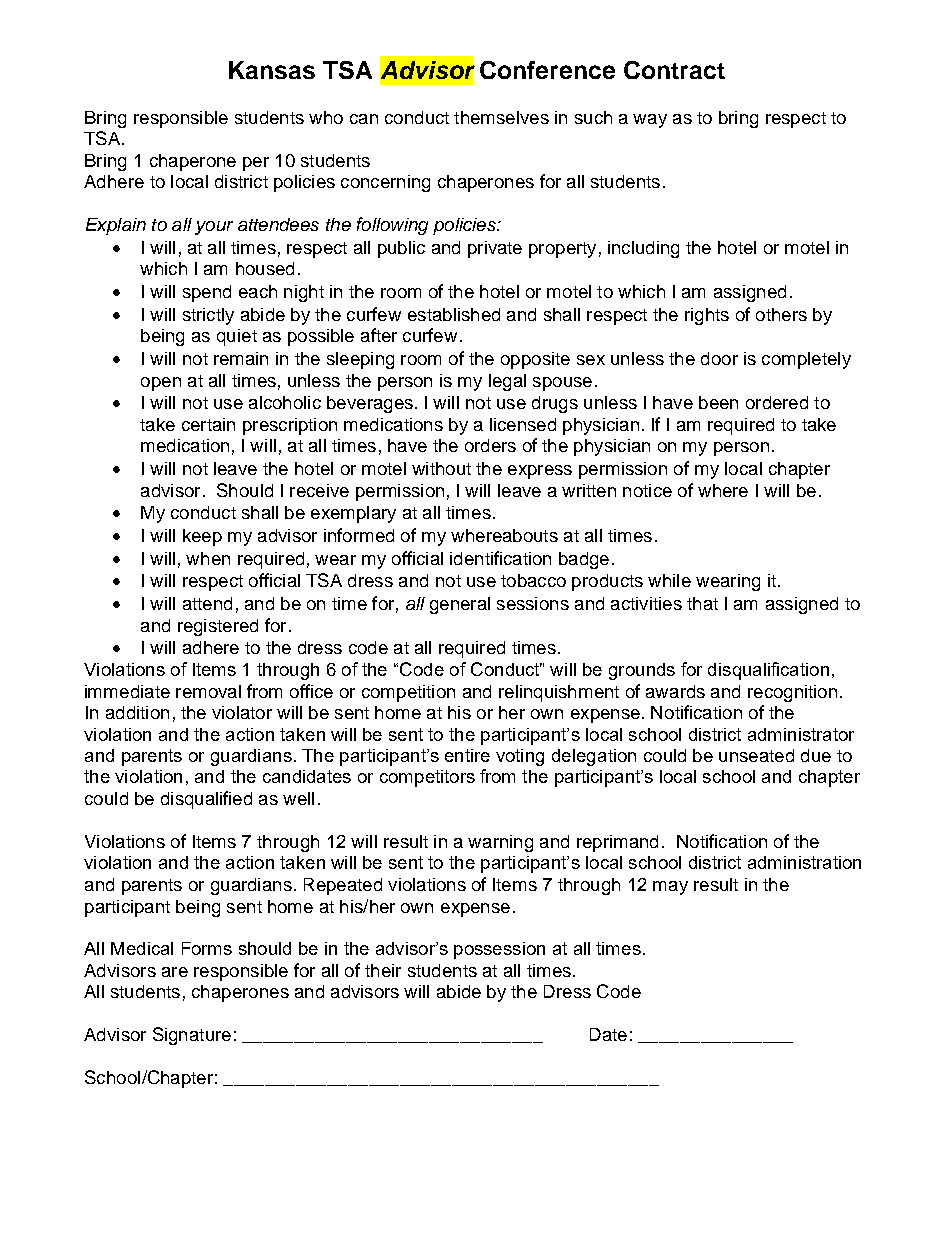  Describe the element at coordinates (208, 316) in the page. I see `strictly` at that location.
